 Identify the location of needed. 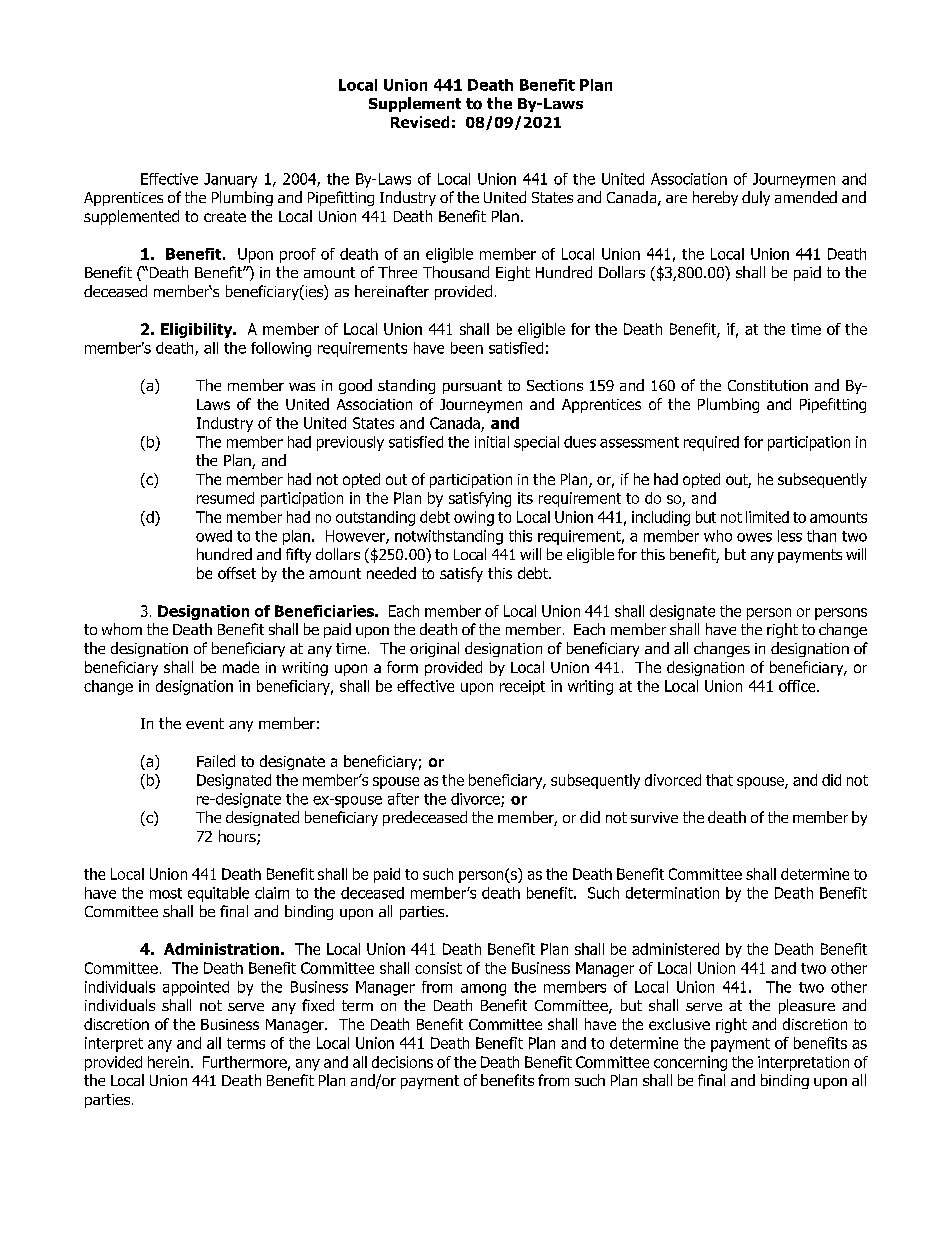
(391, 573).
